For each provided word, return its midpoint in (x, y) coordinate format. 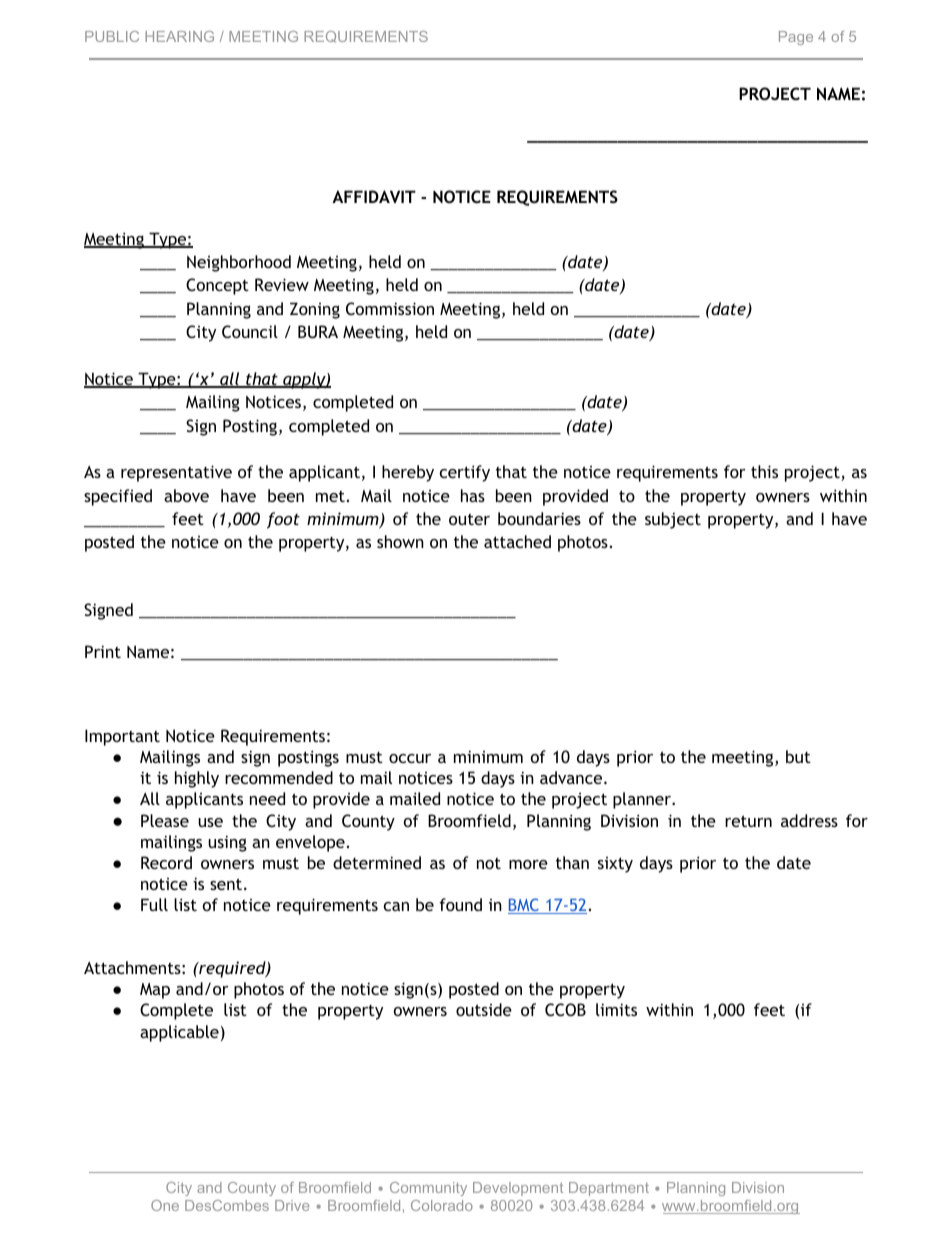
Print (103, 651)
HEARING (179, 36)
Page (796, 38)
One (165, 1205)
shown (400, 541)
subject (673, 520)
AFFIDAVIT (374, 196)
